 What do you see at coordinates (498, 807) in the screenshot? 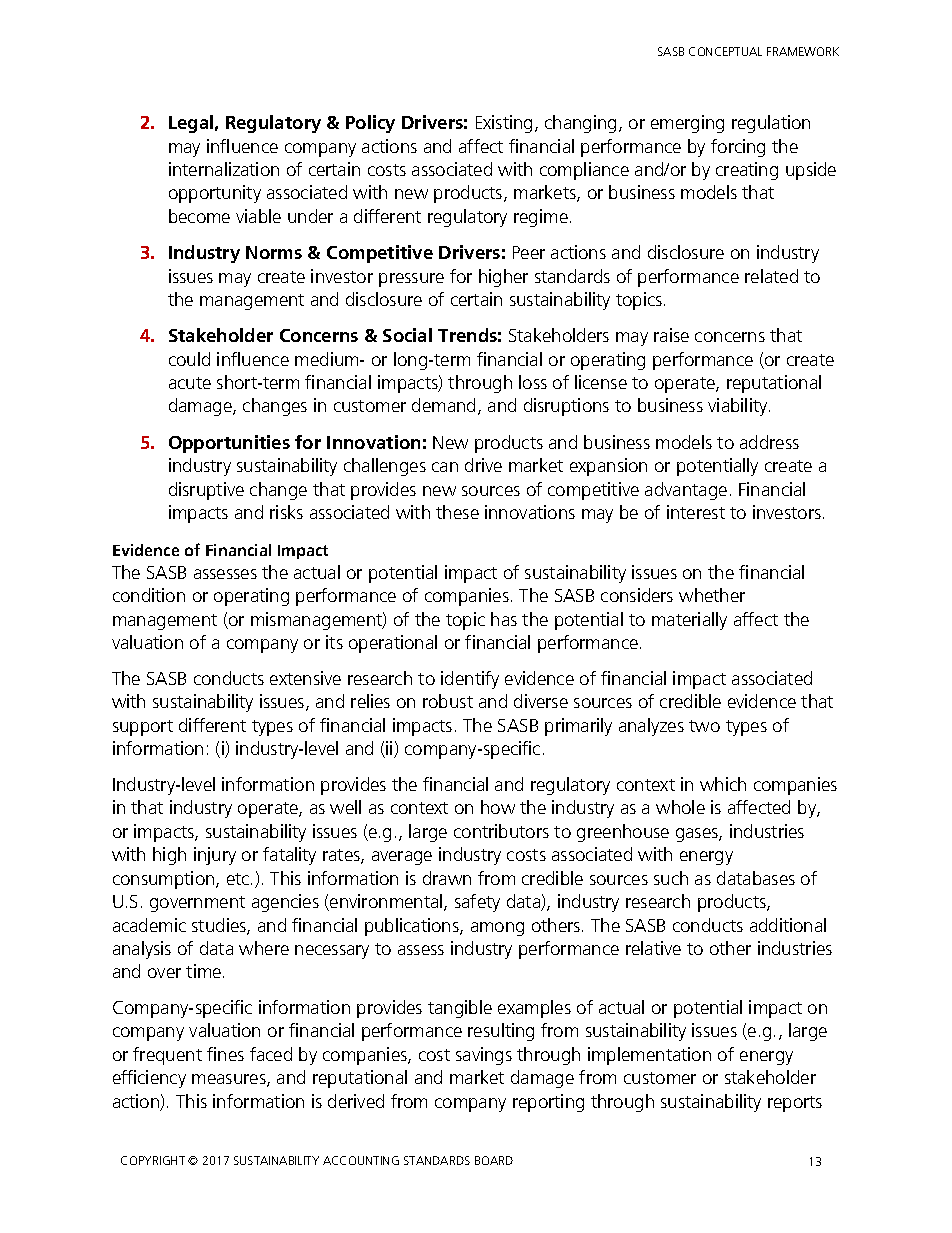
I see `how` at bounding box center [498, 807].
